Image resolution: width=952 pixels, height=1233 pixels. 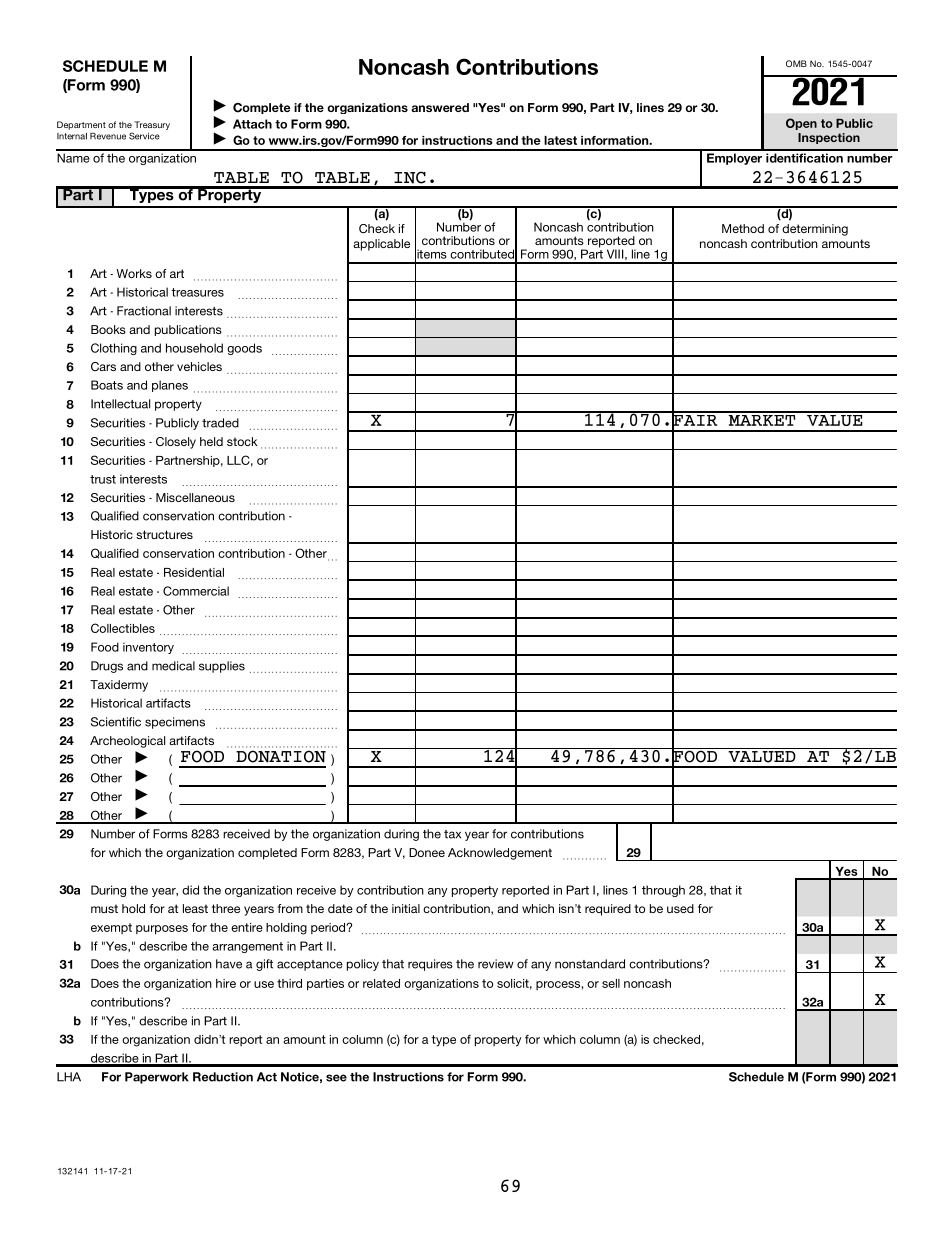 I want to click on medical, so click(x=173, y=666).
